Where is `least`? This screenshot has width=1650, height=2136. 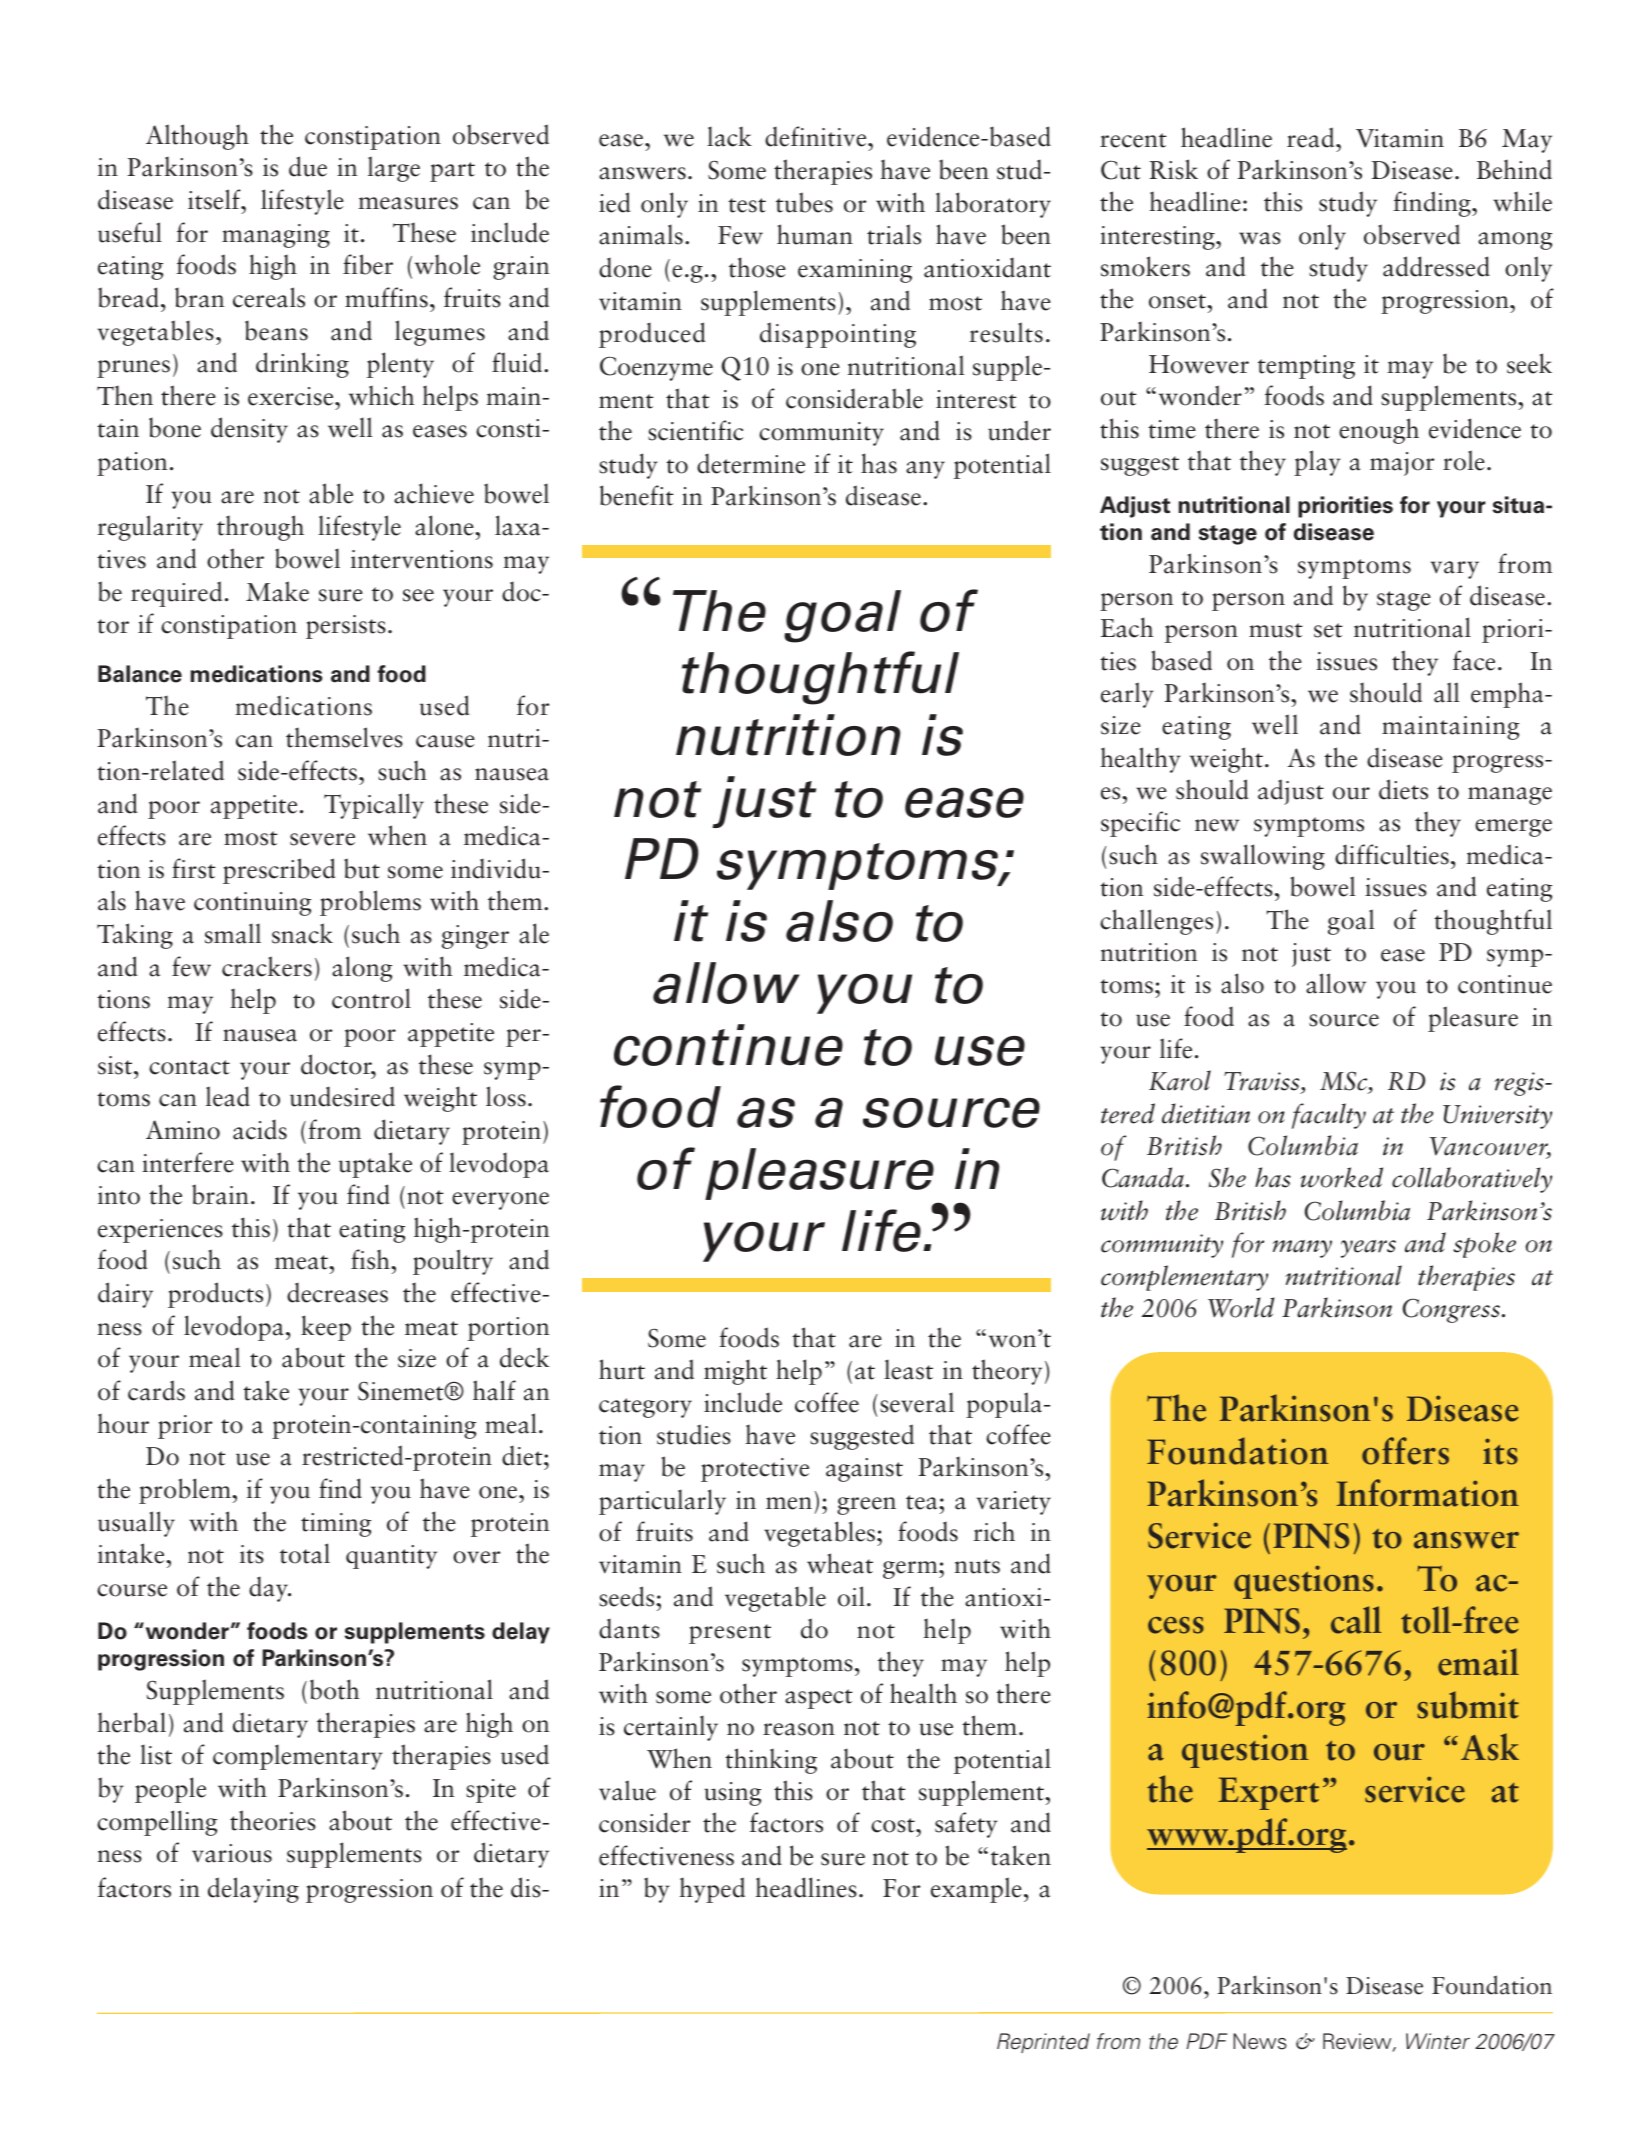
least is located at coordinates (908, 1369).
